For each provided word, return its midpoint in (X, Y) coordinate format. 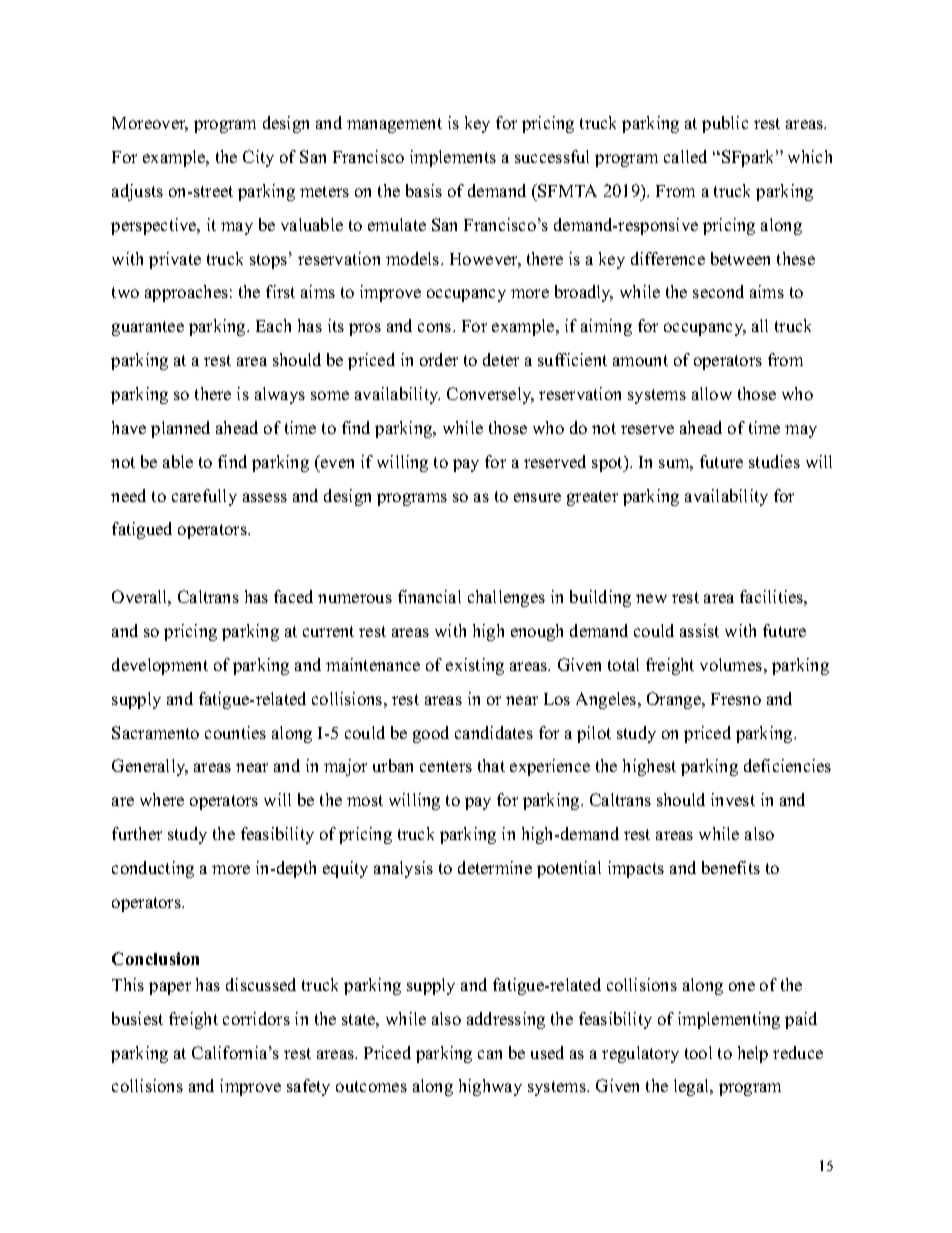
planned (180, 429)
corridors (256, 1018)
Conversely (490, 395)
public (725, 124)
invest (733, 799)
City (258, 158)
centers (446, 766)
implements (453, 158)
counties (235, 732)
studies (774, 461)
